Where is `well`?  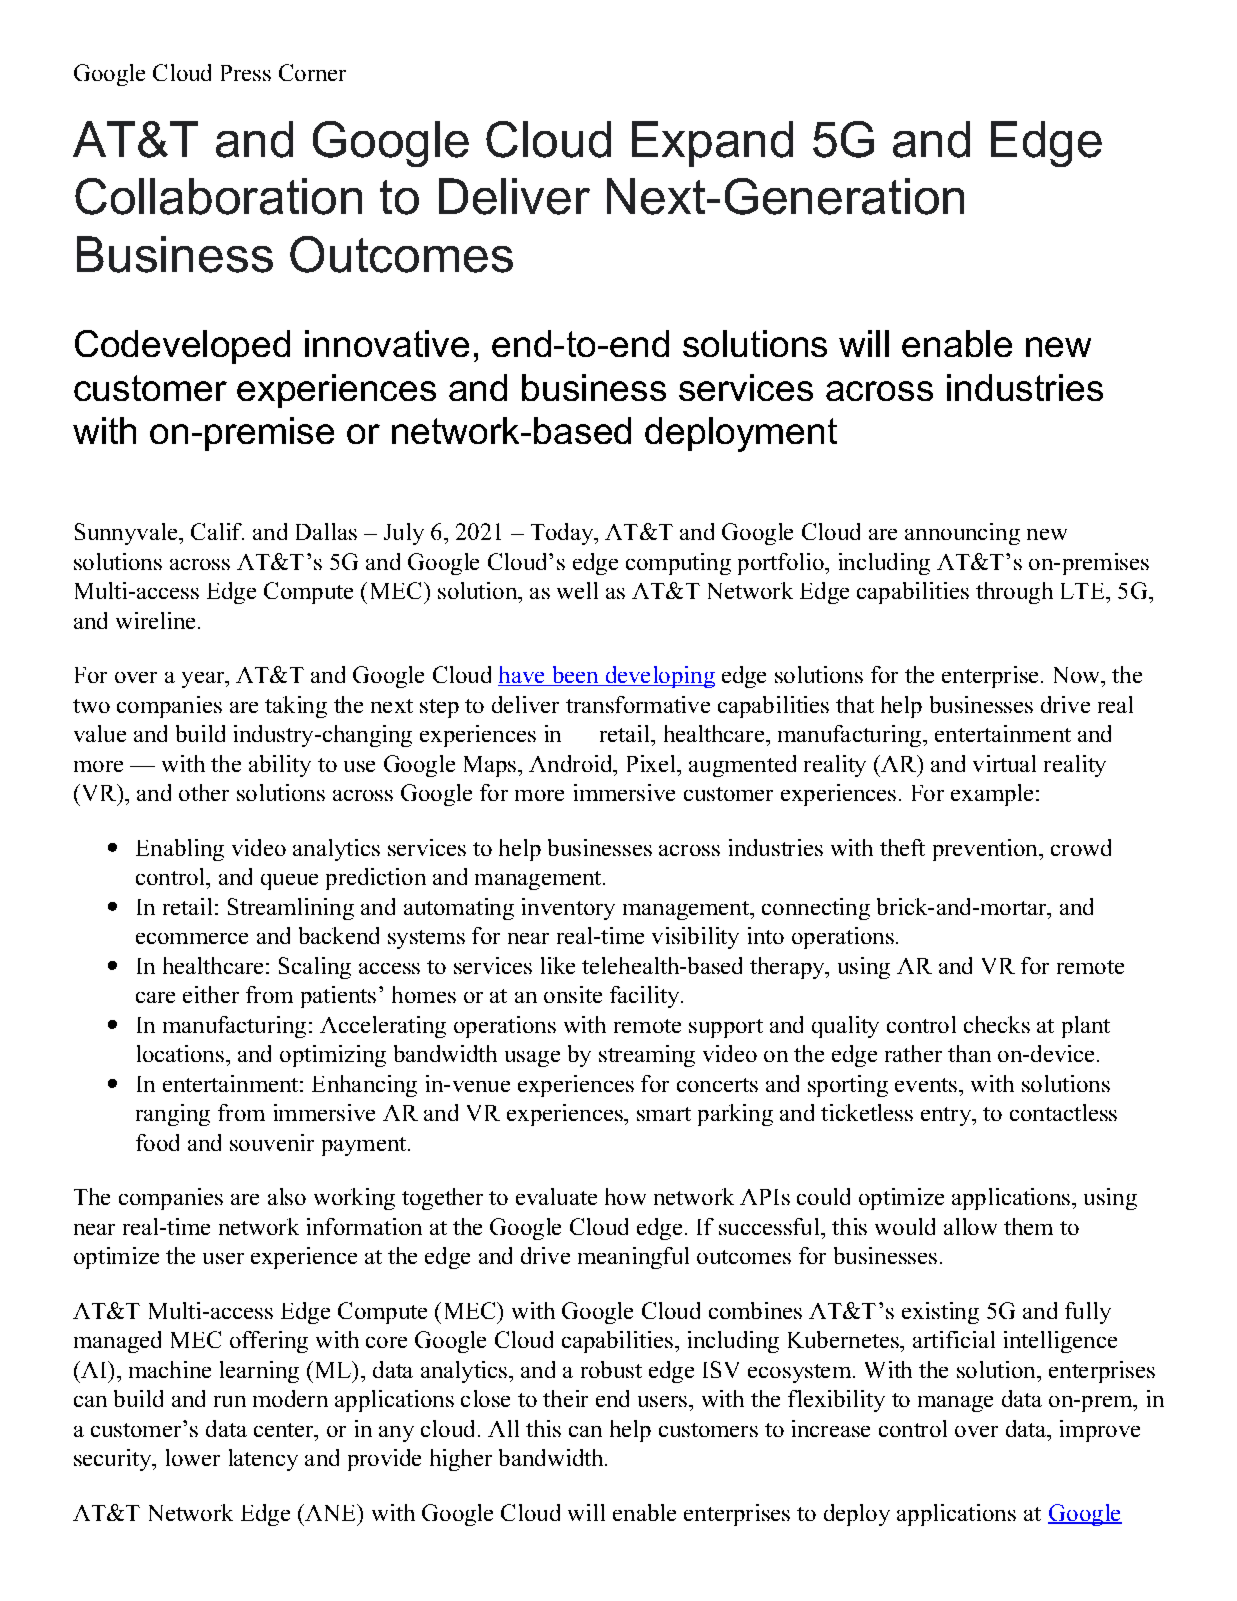 well is located at coordinates (577, 590).
